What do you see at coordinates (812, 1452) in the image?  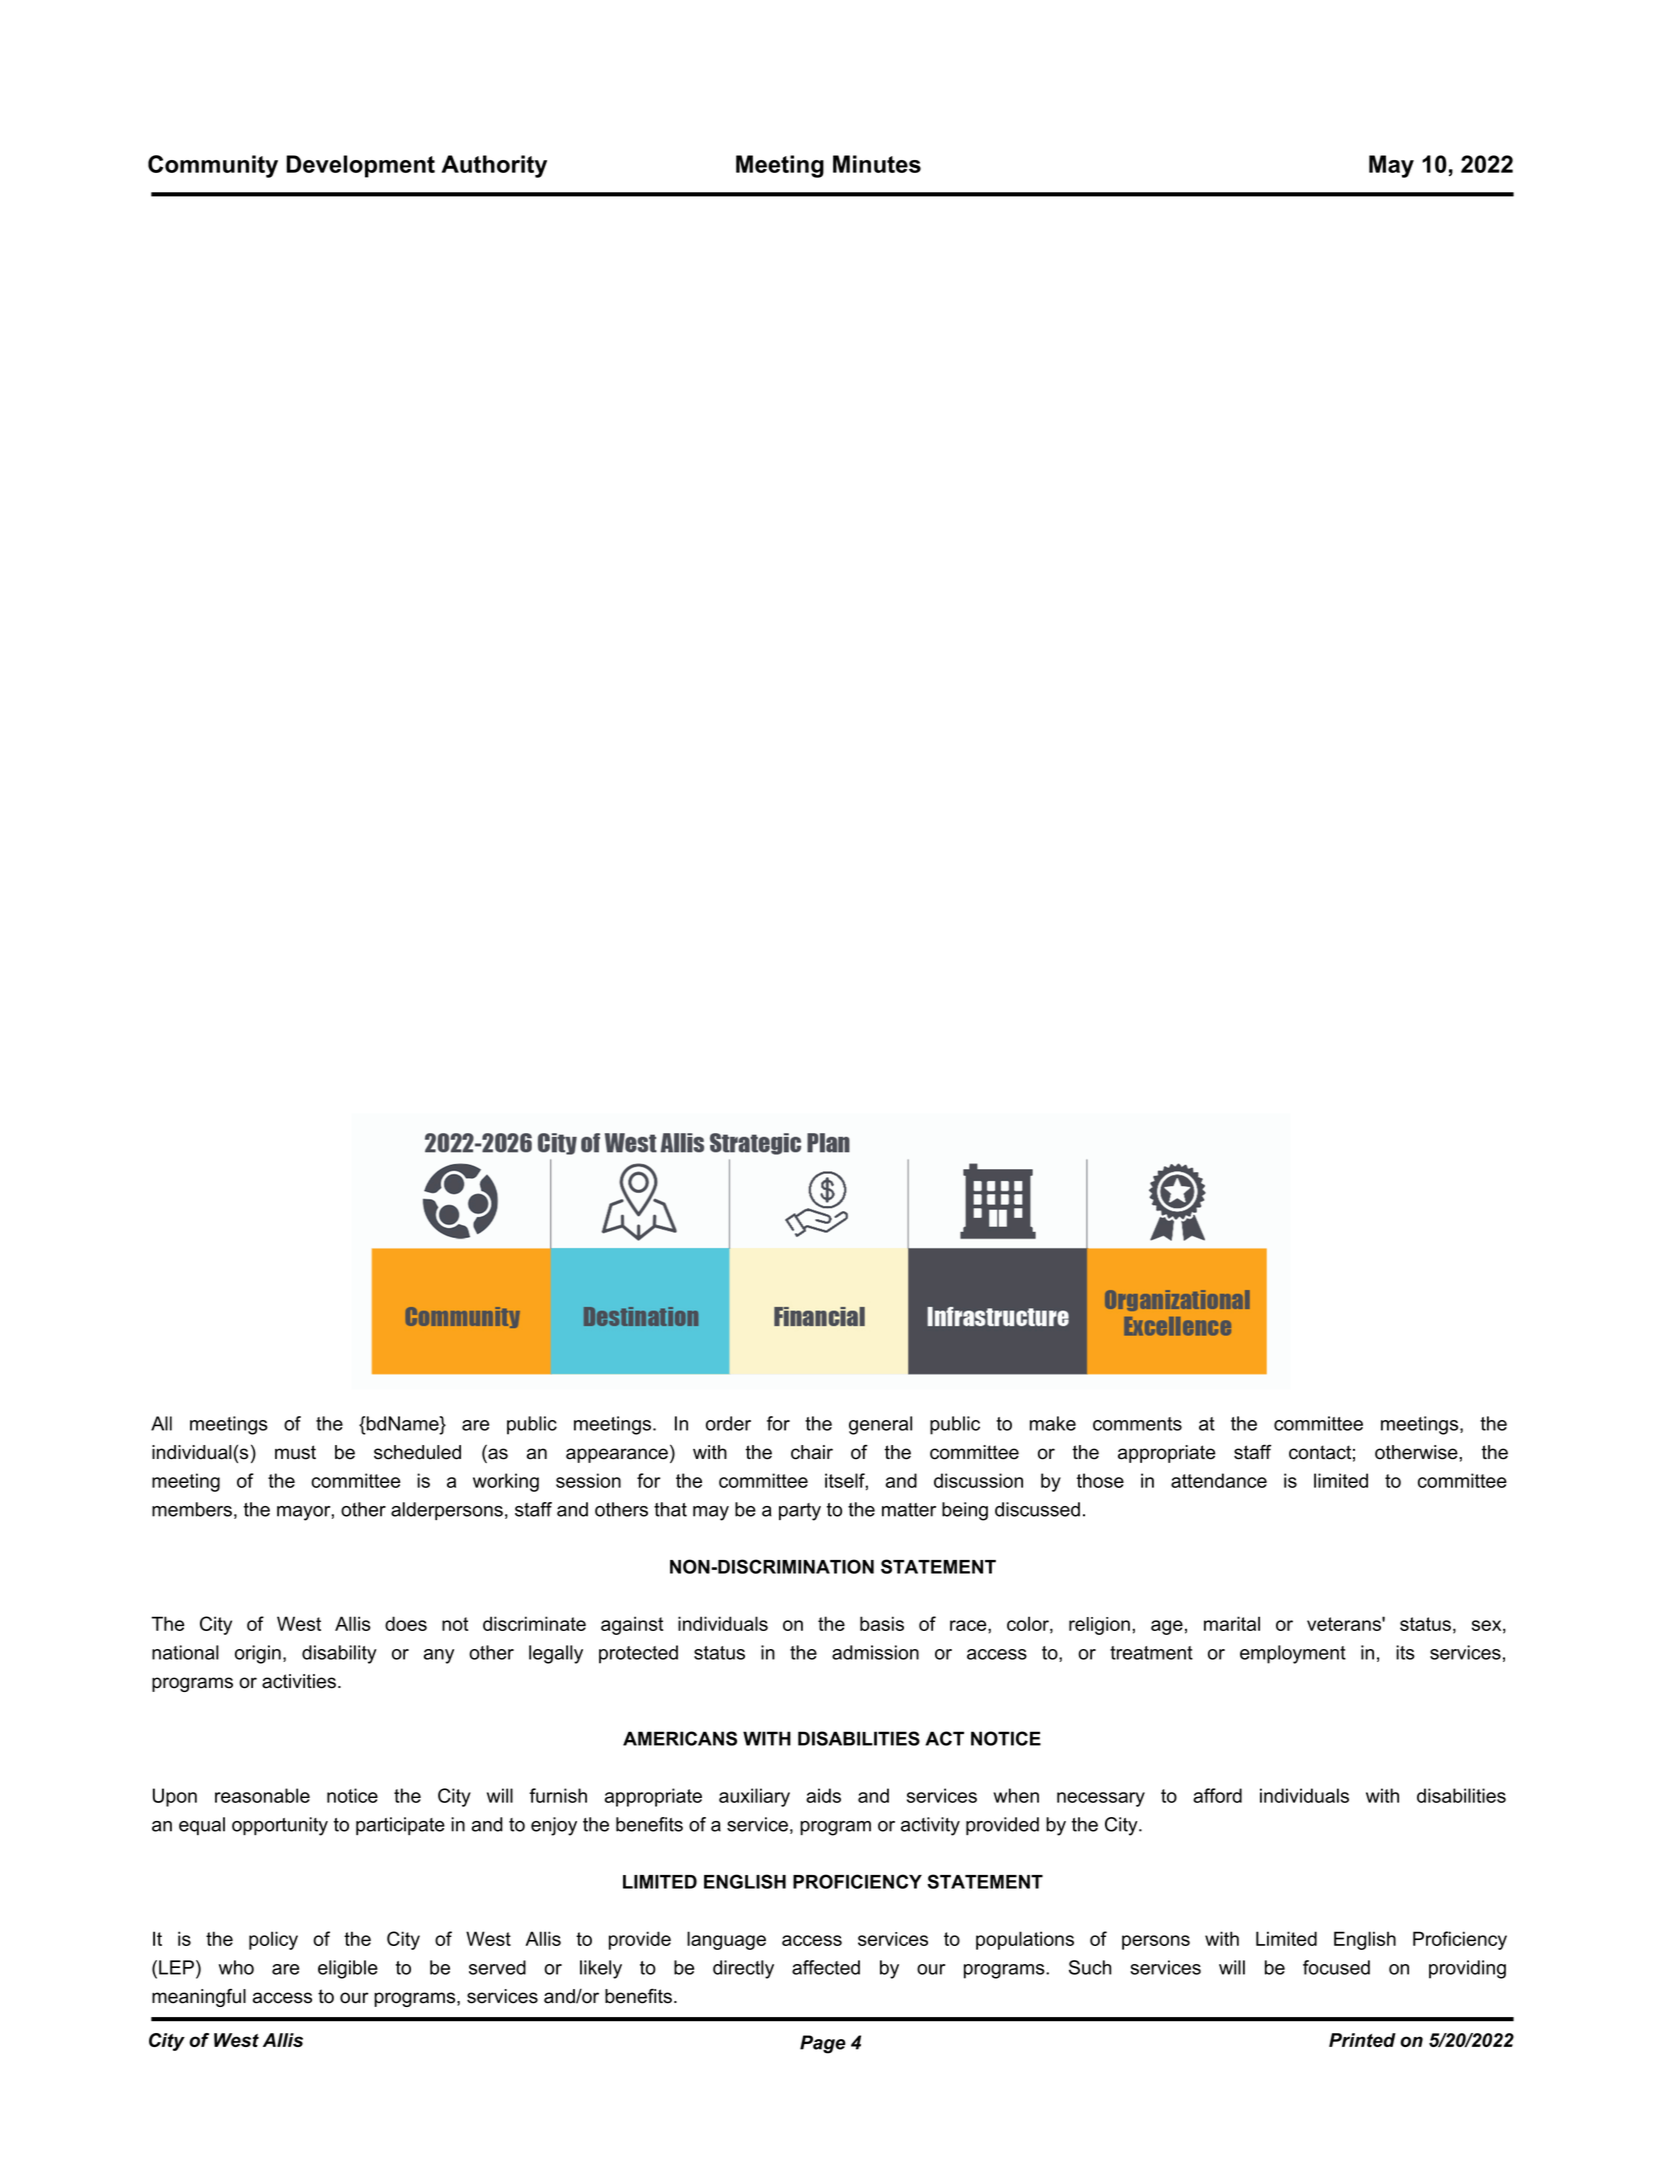 I see `chair` at bounding box center [812, 1452].
